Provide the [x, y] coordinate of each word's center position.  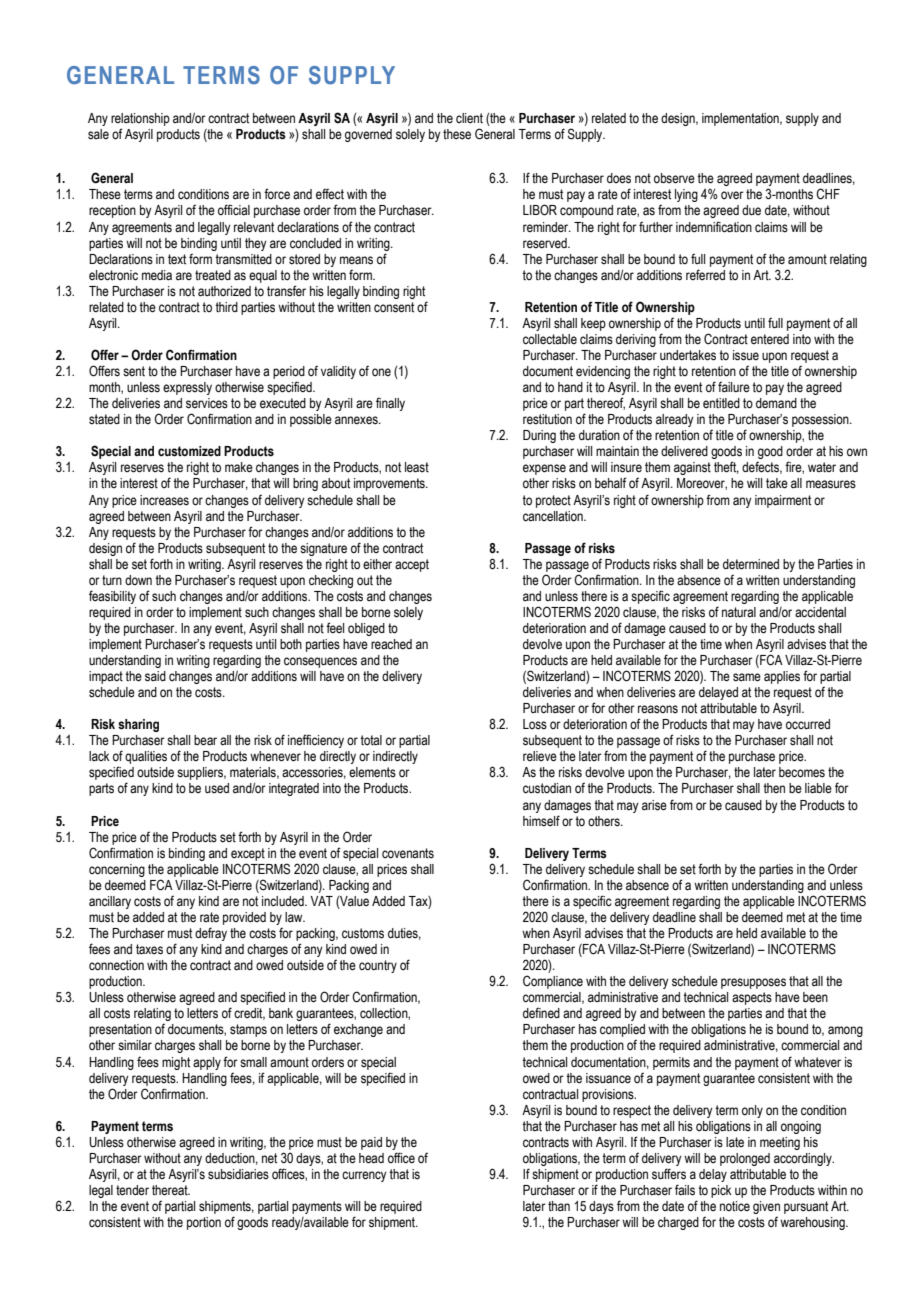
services [207, 403]
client [469, 118]
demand [776, 403]
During [539, 436]
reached [391, 644]
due [751, 210]
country [378, 966]
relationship [140, 119]
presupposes [753, 983]
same [747, 677]
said [155, 676]
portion [204, 1223]
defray [211, 934]
